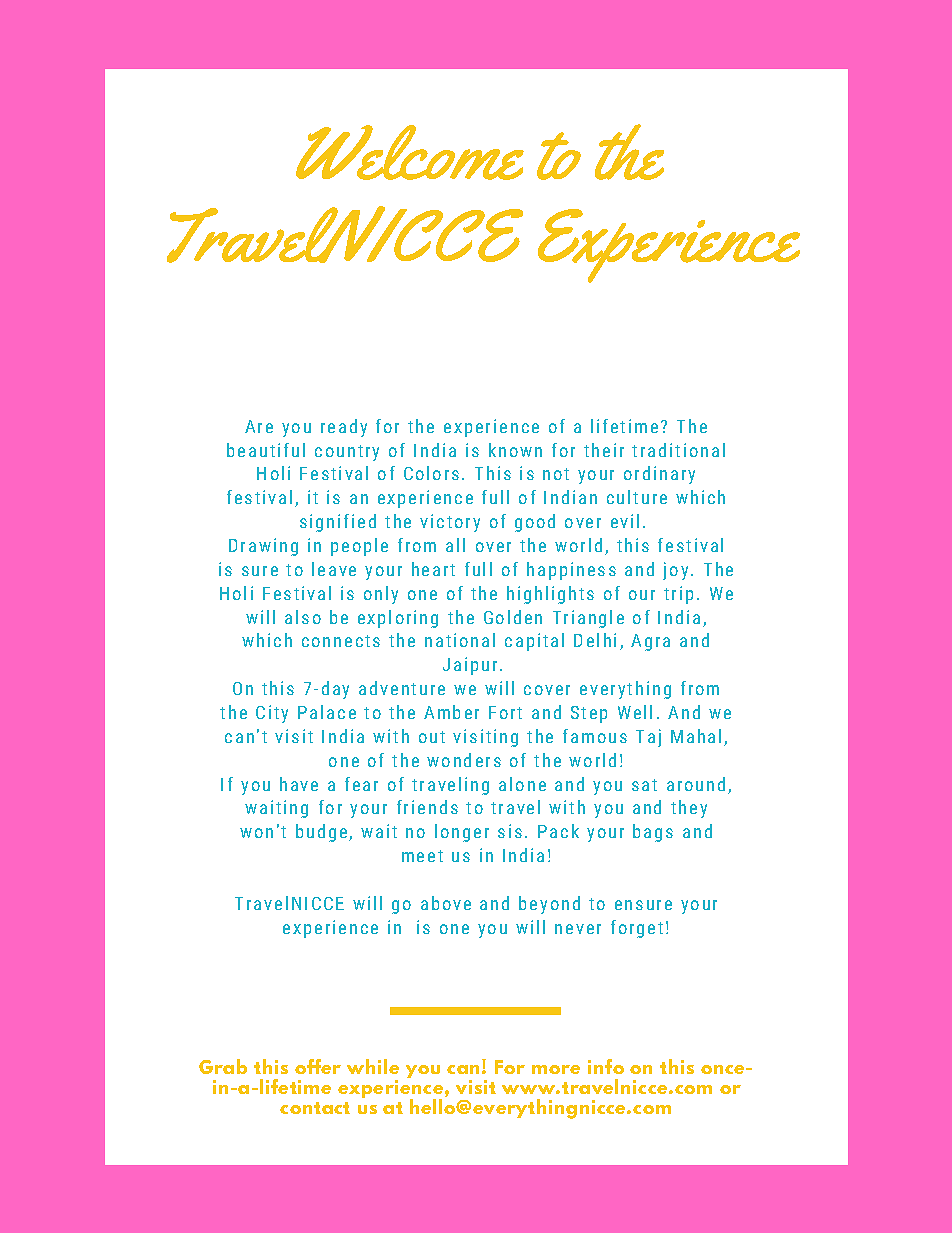  What do you see at coordinates (410, 152) in the document?
I see `Welcome` at bounding box center [410, 152].
